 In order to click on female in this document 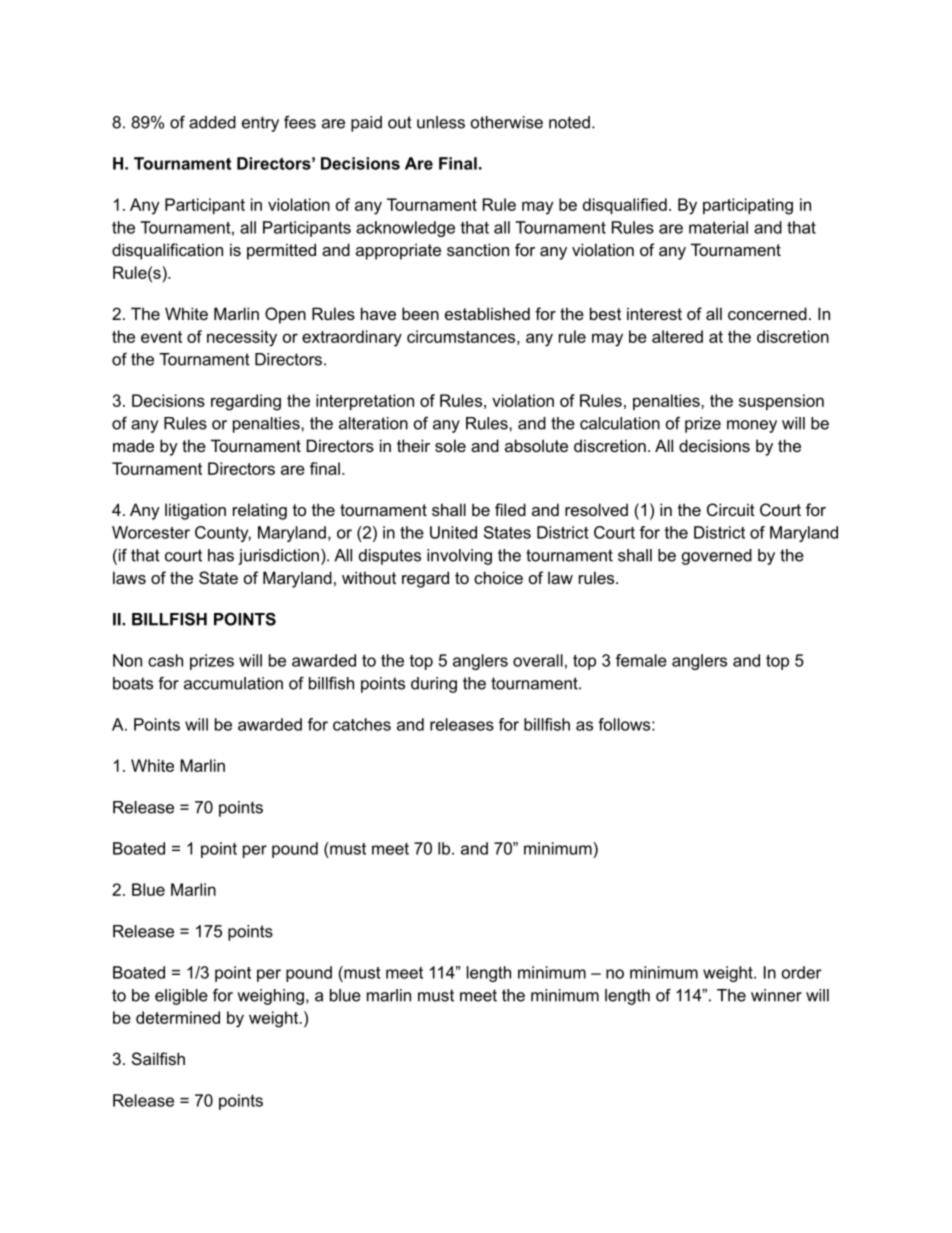, I will do `click(641, 660)`.
